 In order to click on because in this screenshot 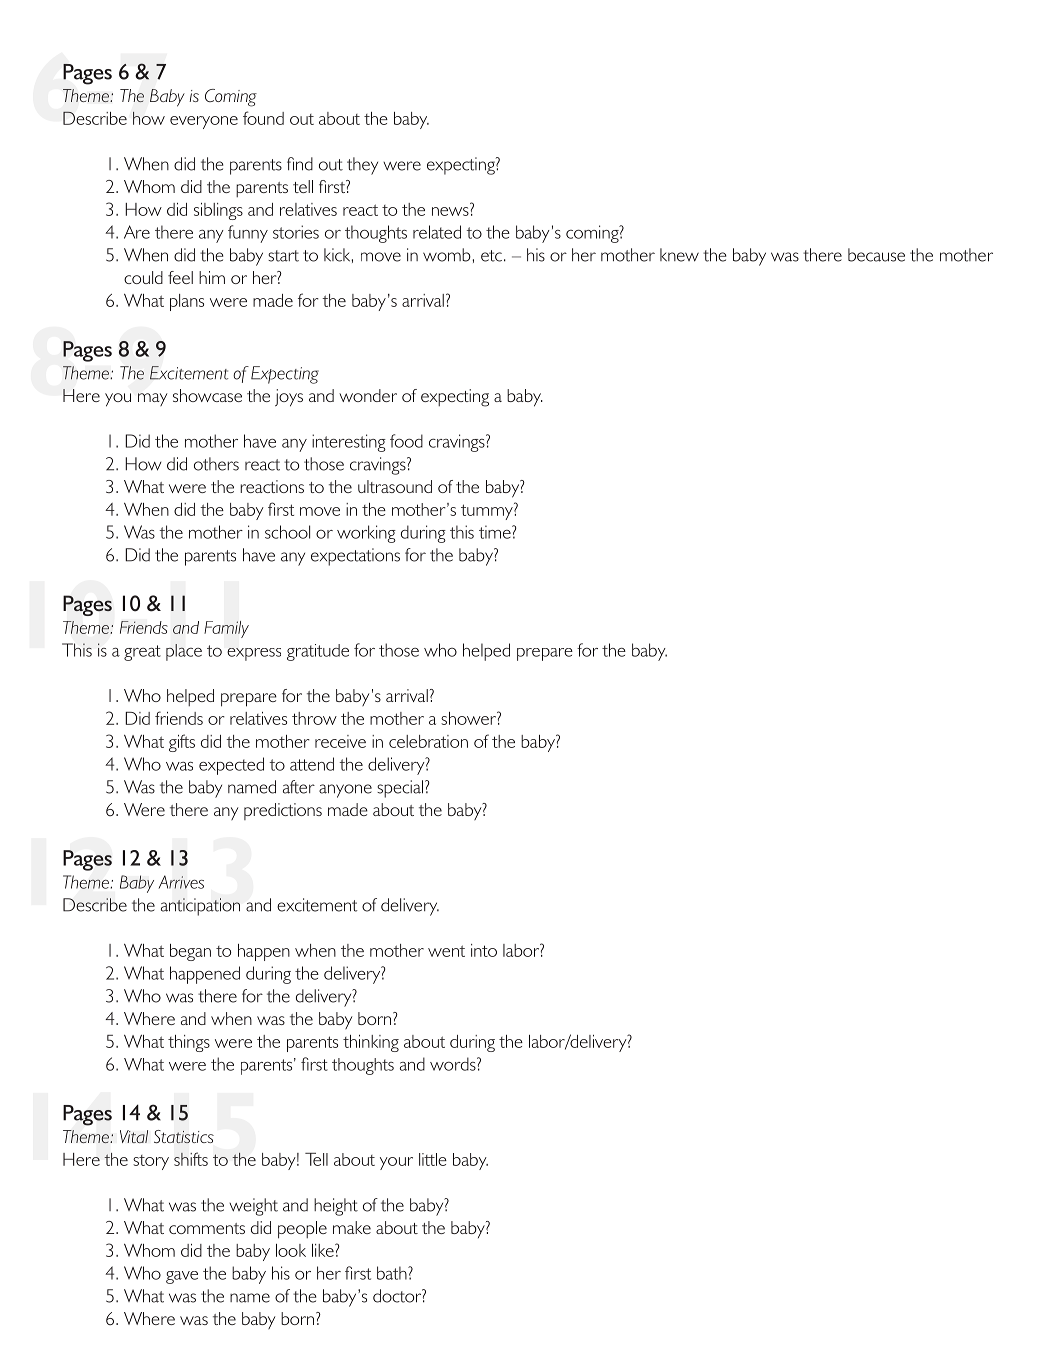, I will do `click(876, 255)`.
